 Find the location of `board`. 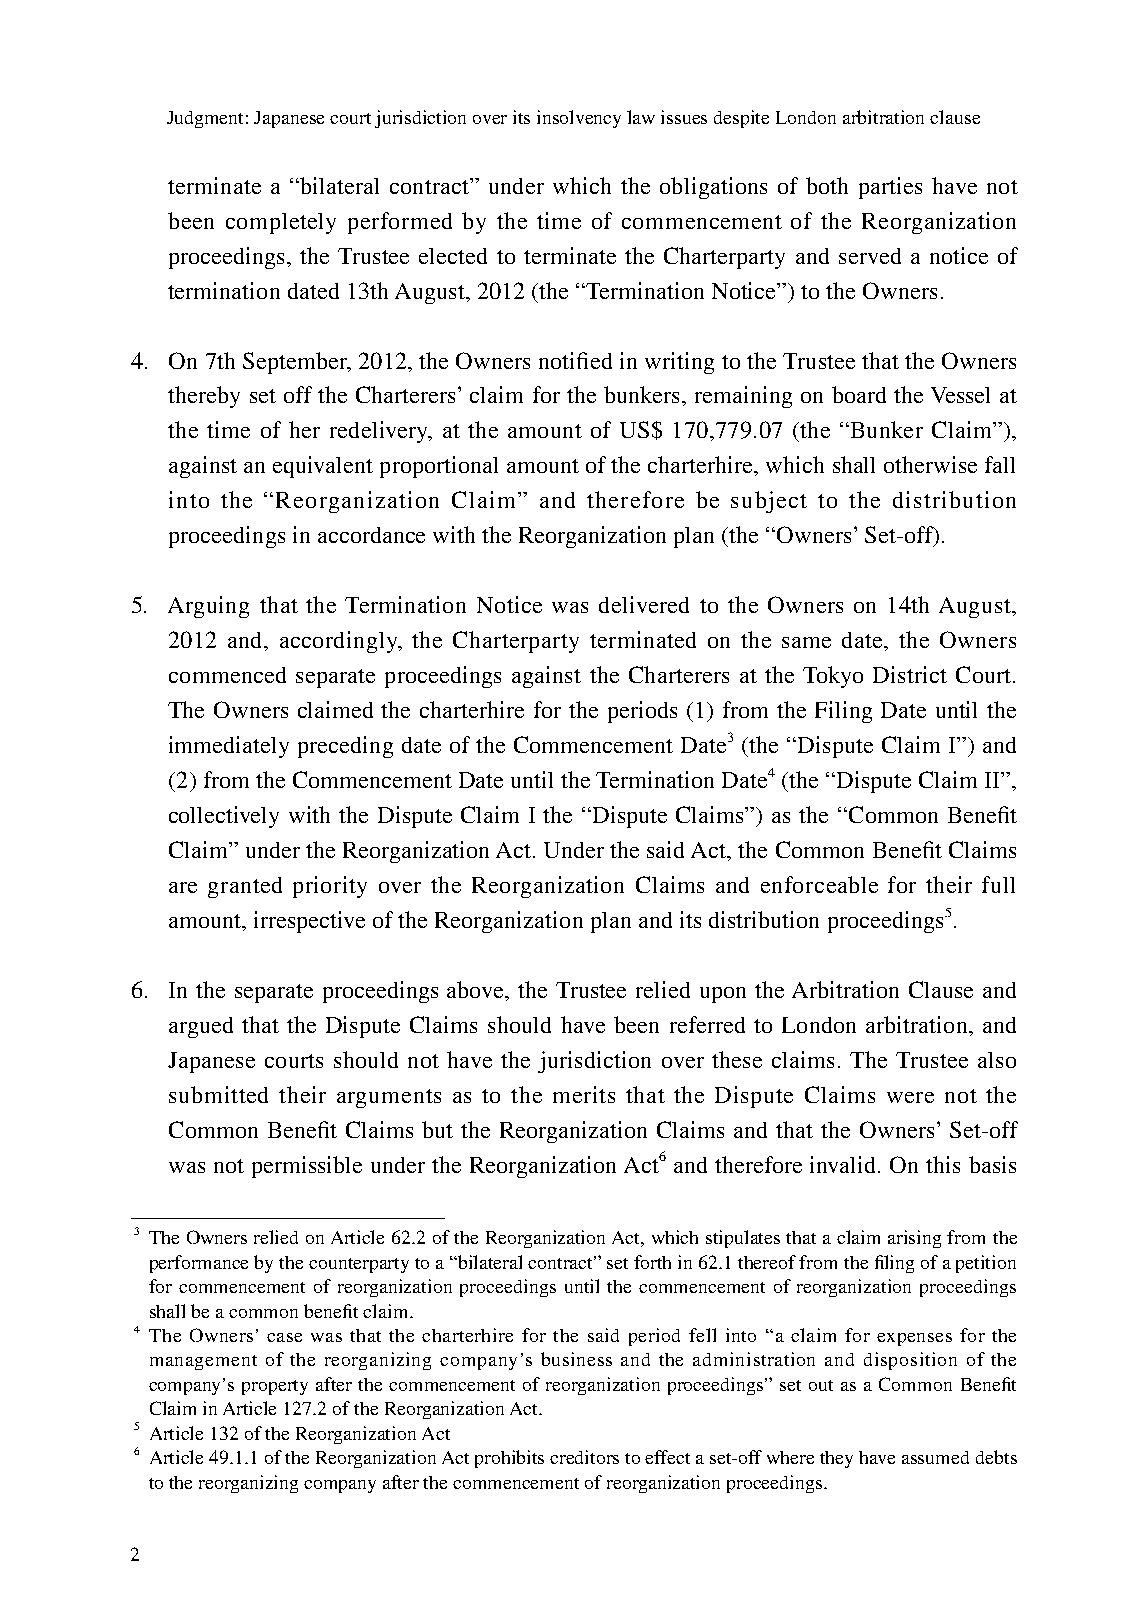

board is located at coordinates (859, 394).
